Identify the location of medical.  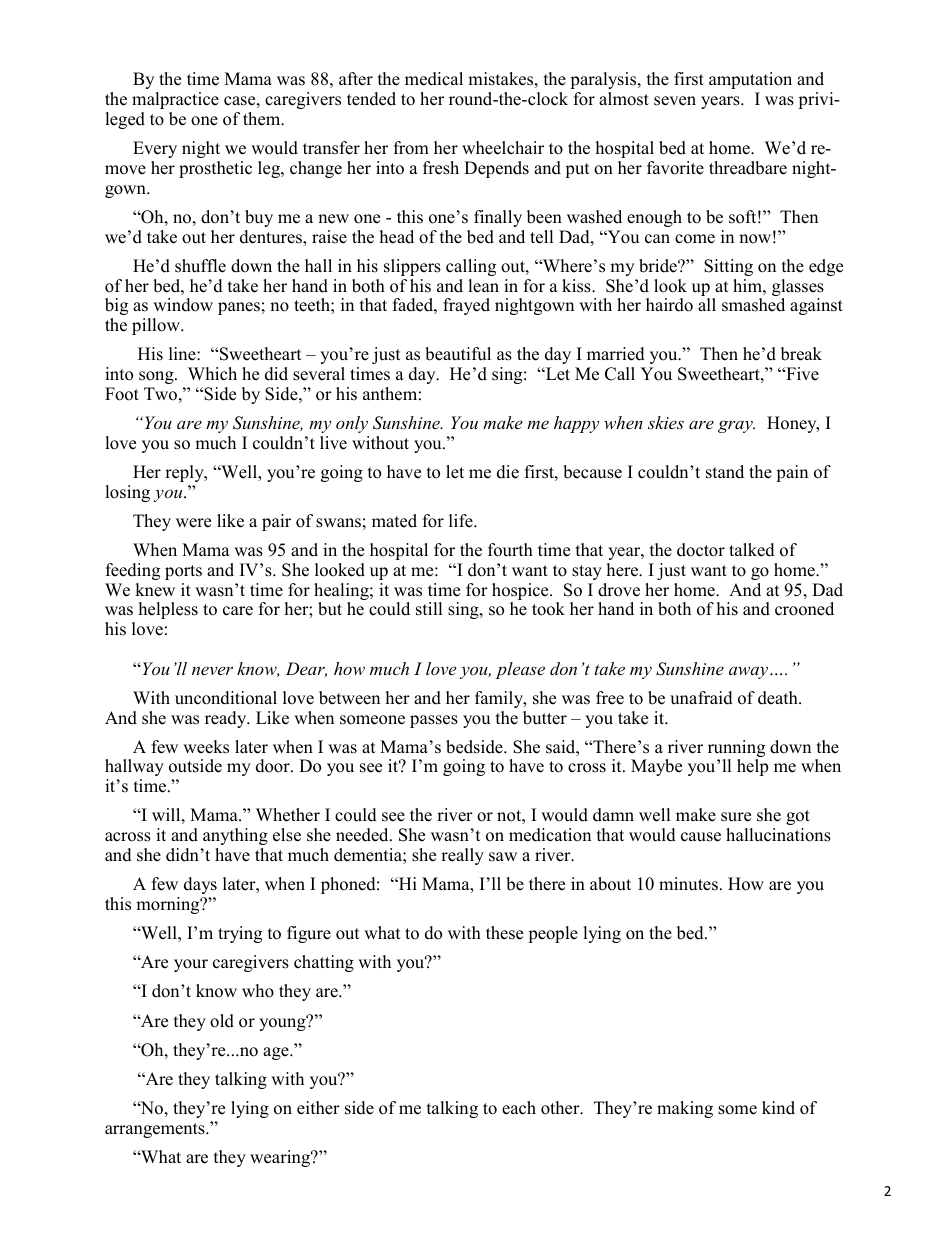
(434, 79).
